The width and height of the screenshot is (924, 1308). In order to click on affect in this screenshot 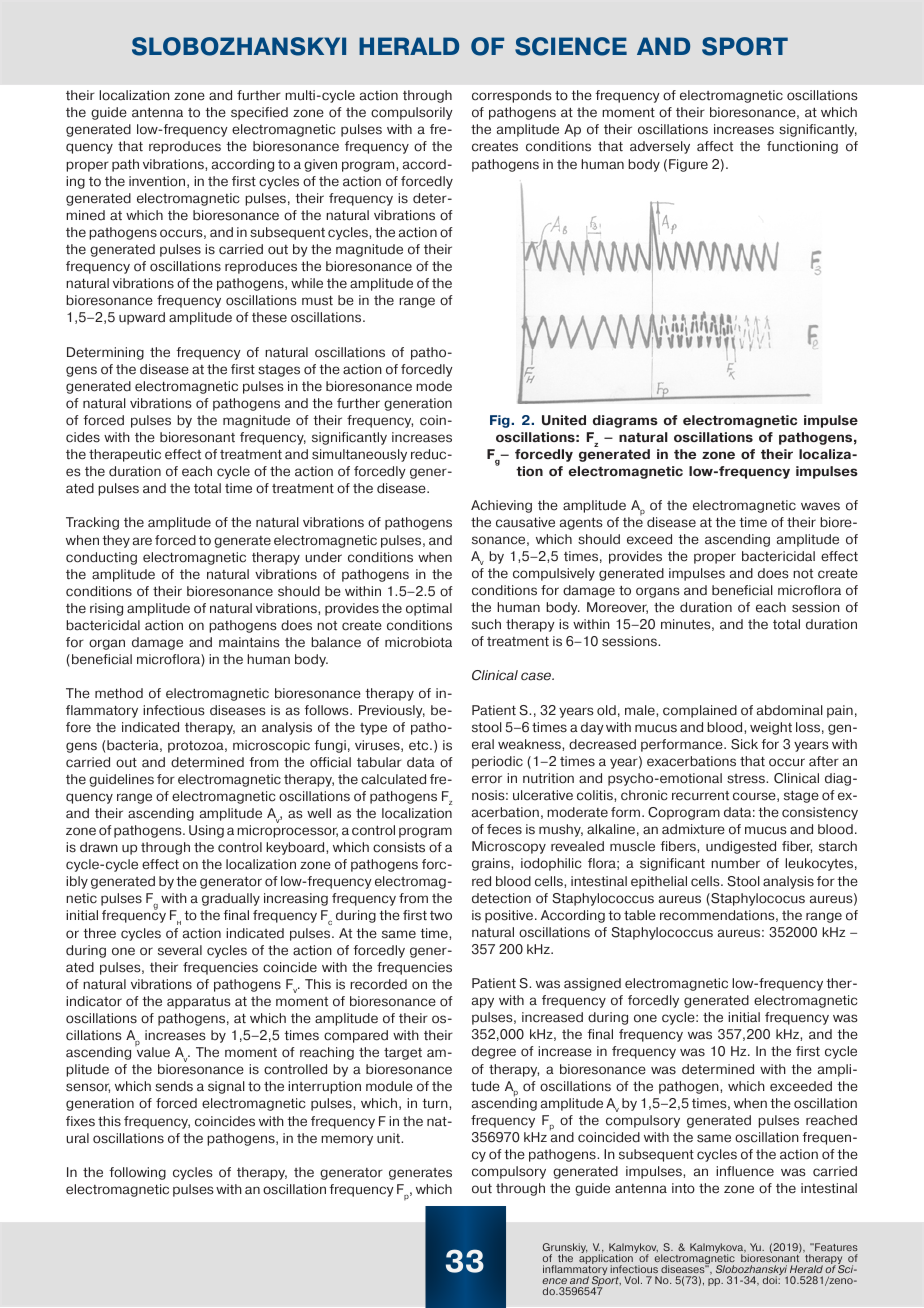, I will do `click(715, 146)`.
